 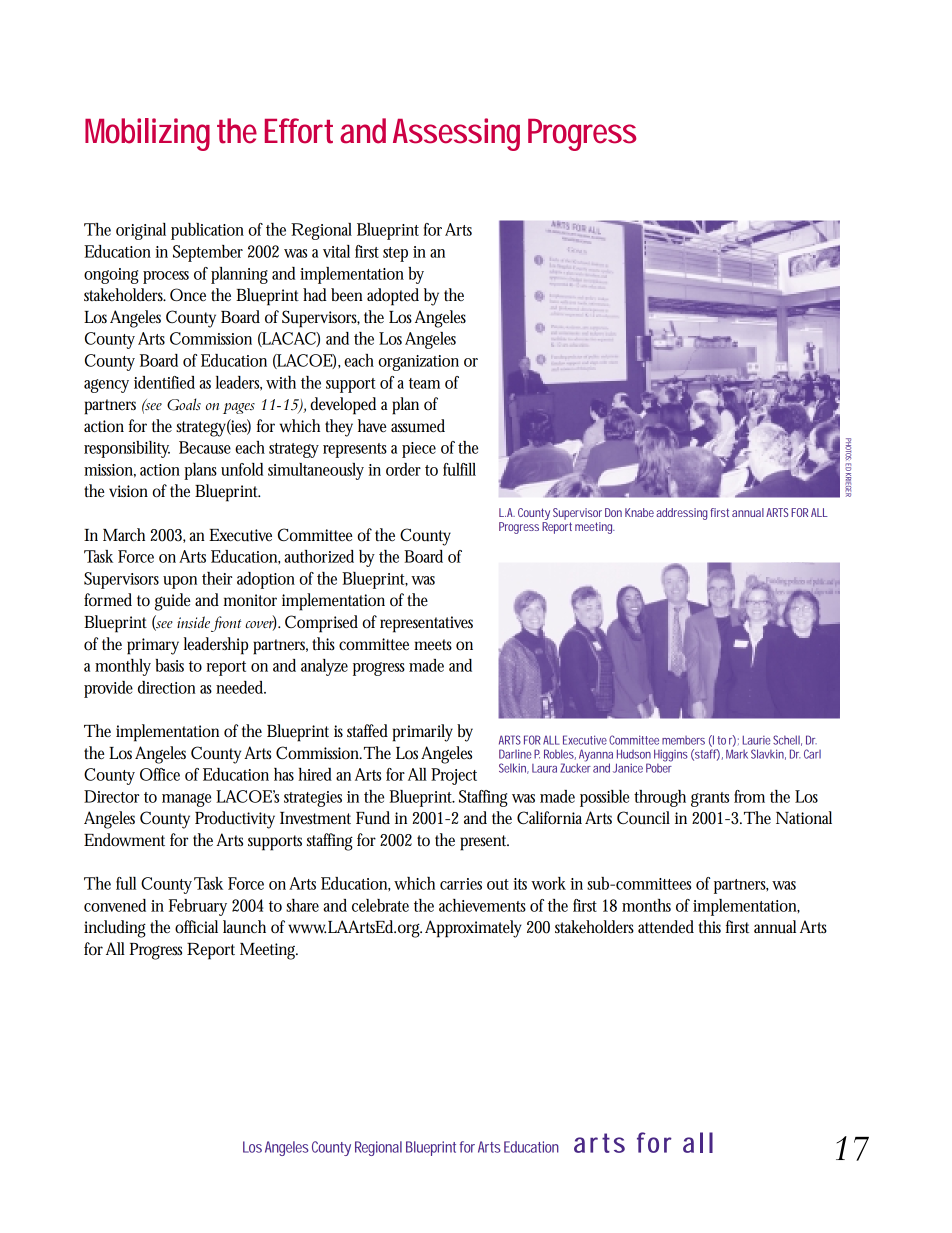 I want to click on addressing, so click(x=682, y=514).
